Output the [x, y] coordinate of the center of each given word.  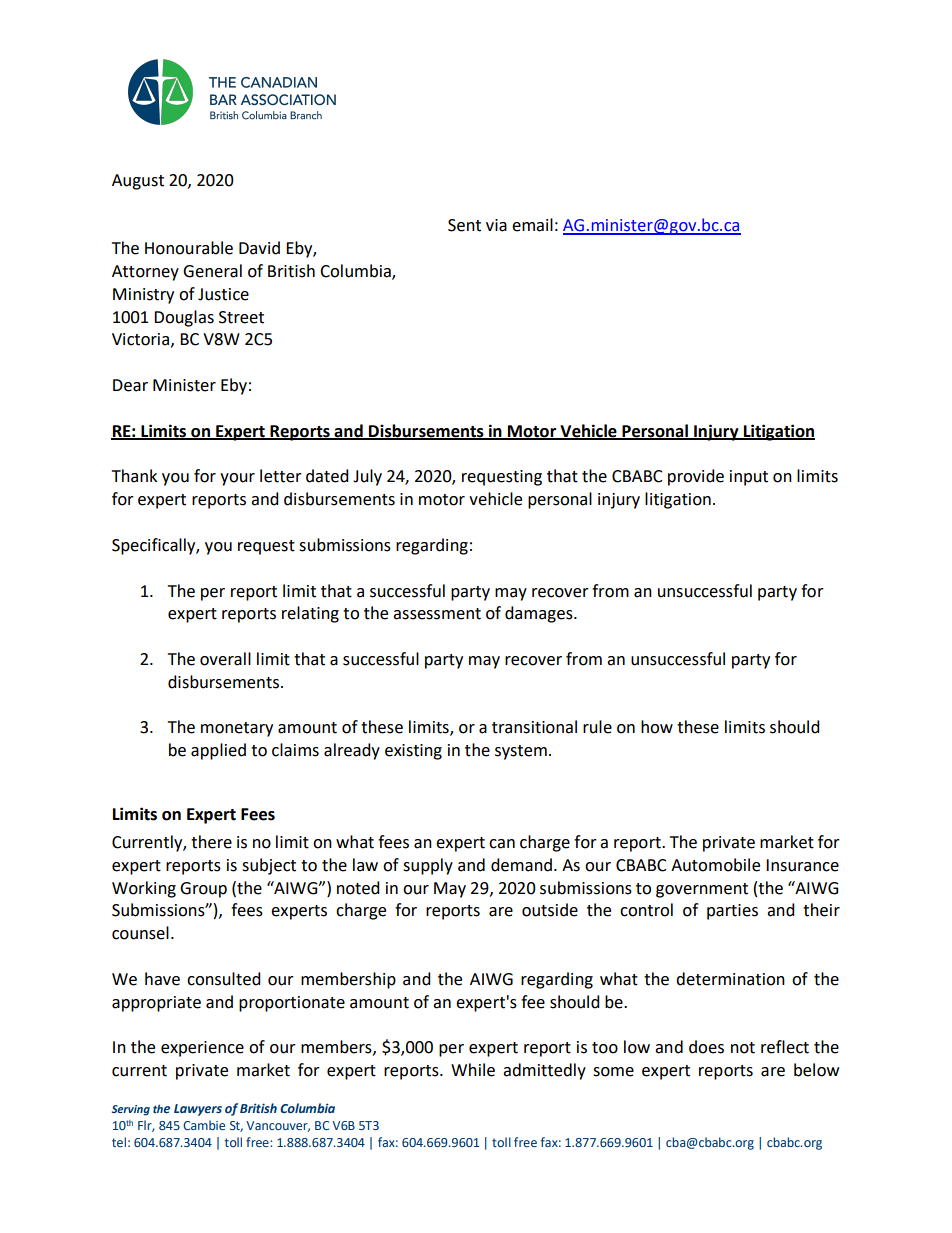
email [532, 225]
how [657, 727]
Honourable [189, 248]
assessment [437, 614]
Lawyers [198, 1110]
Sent [464, 225]
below [816, 1070]
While [473, 1070]
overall [225, 659]
